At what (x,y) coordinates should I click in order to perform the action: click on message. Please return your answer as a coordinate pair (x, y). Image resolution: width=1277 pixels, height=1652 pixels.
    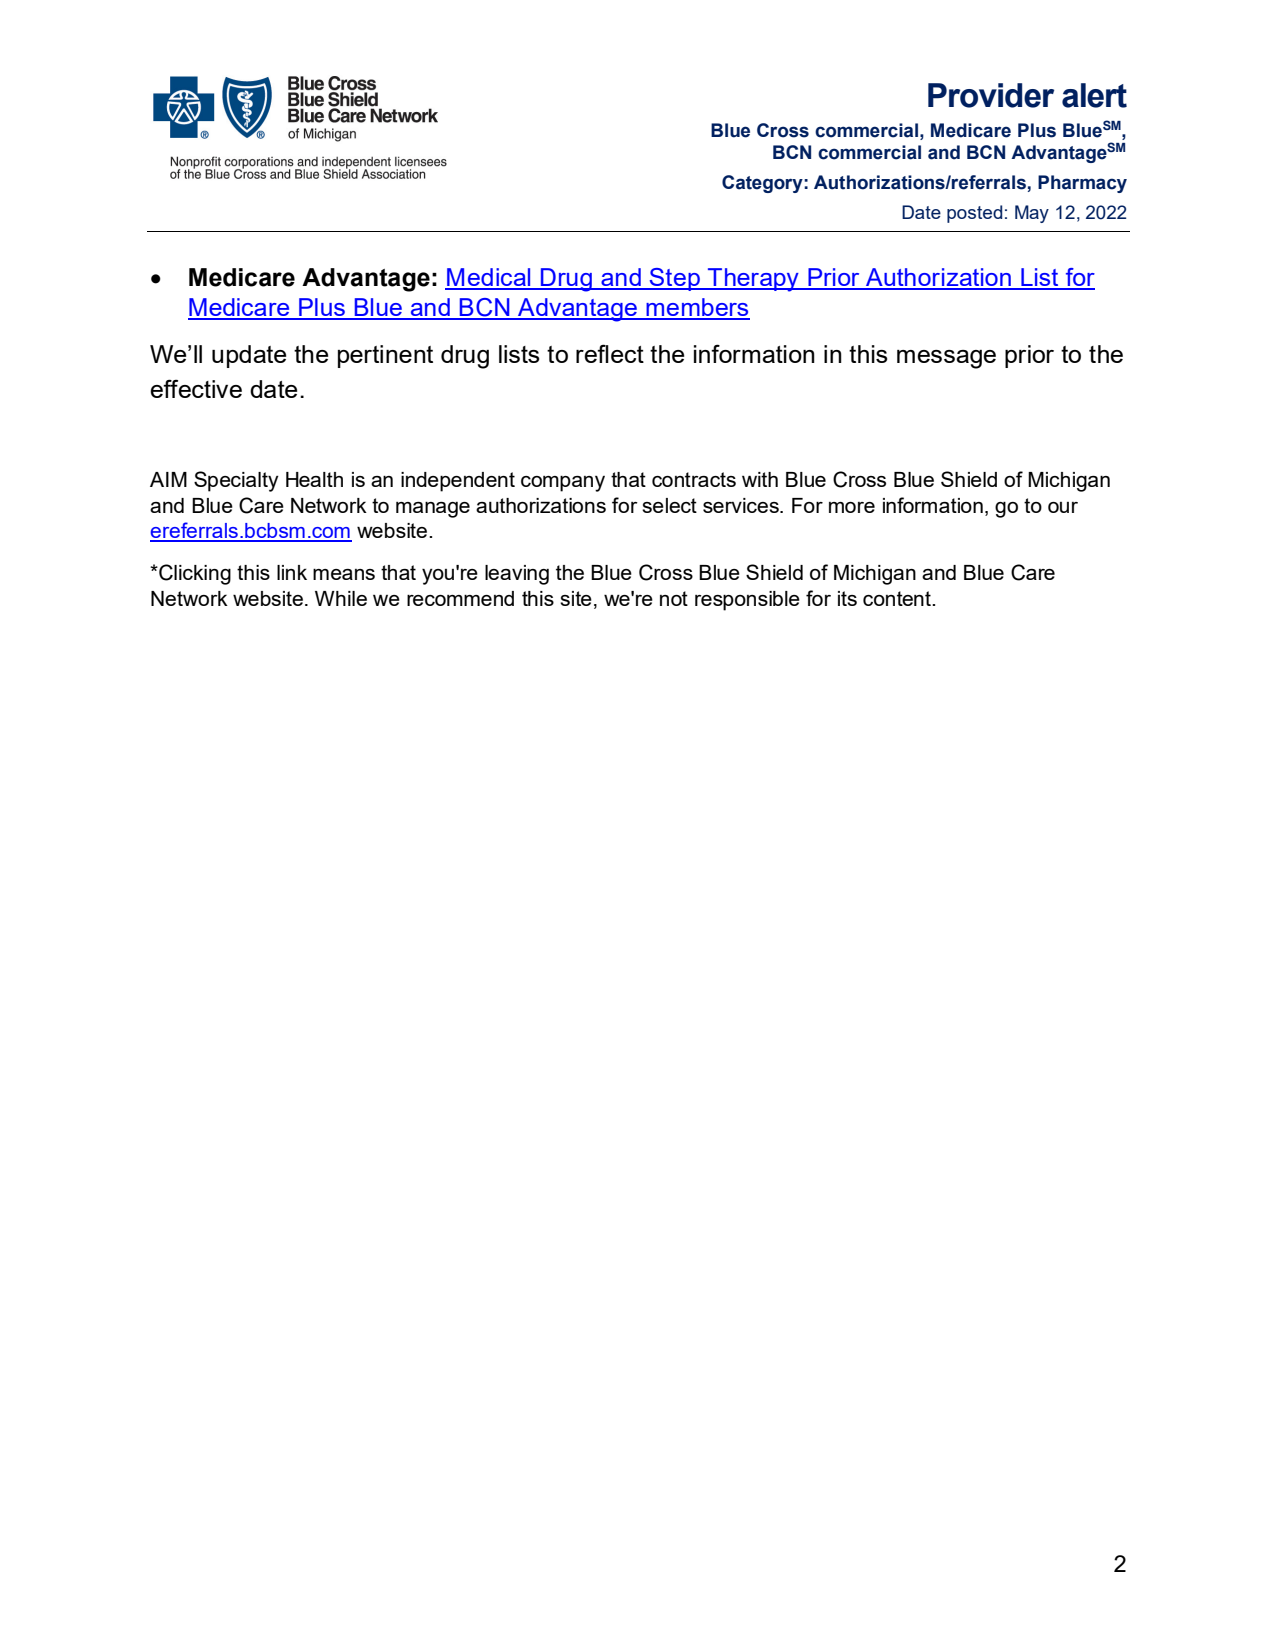
    Looking at the image, I should click on (946, 359).
